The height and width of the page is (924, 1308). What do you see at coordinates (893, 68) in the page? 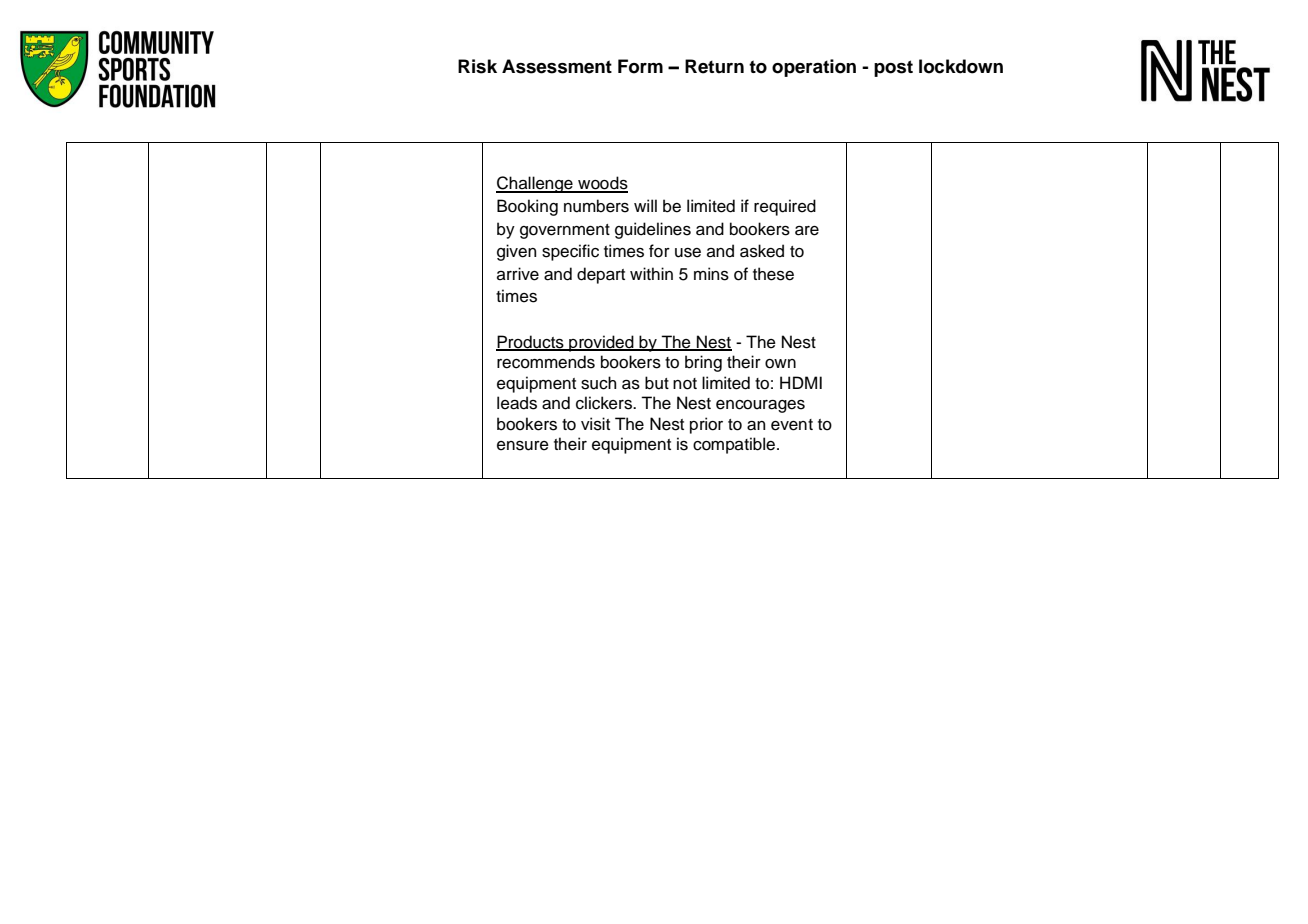
I see `post` at bounding box center [893, 68].
